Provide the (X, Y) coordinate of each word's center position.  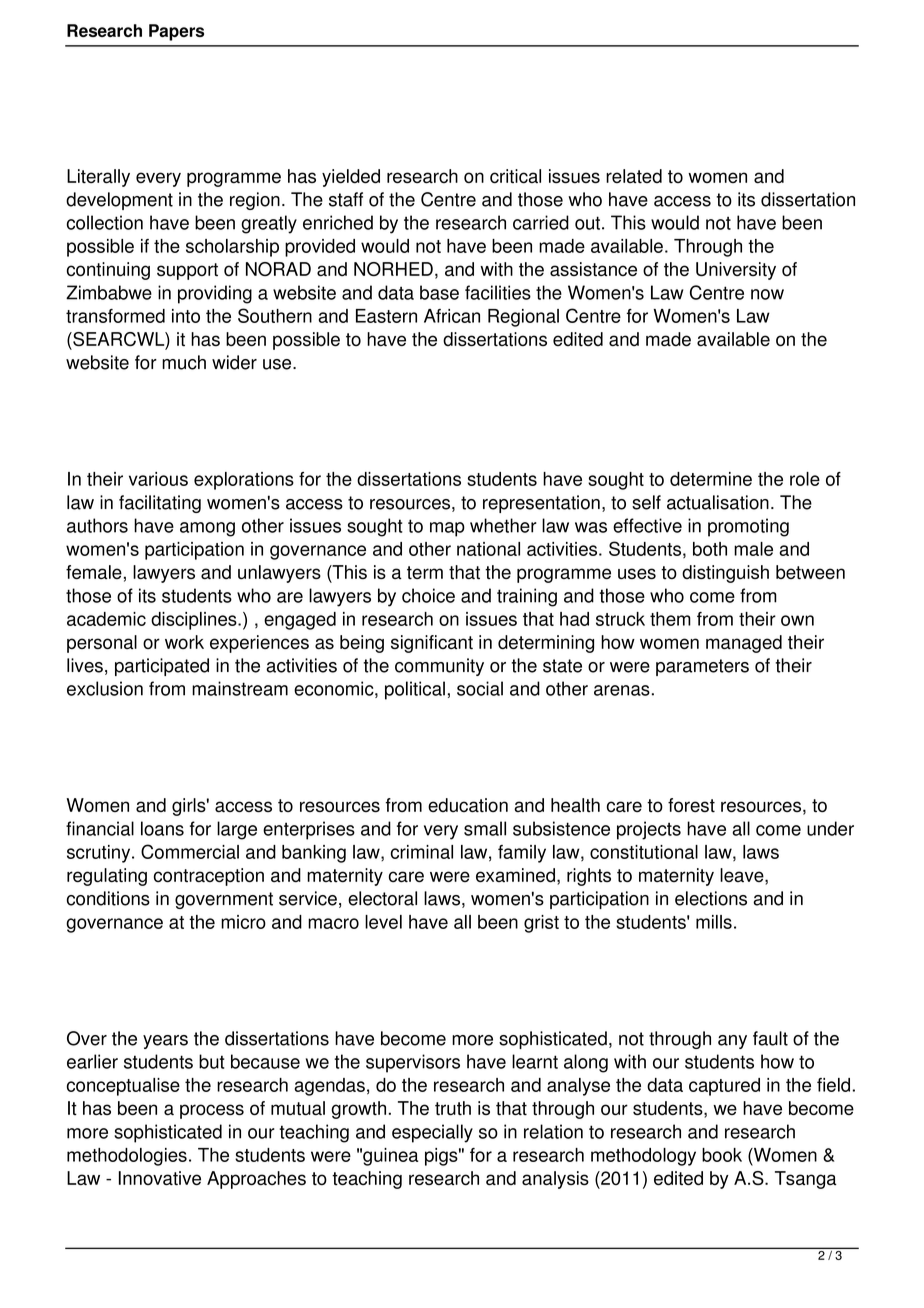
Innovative (160, 1178)
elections (711, 898)
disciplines (195, 621)
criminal (422, 852)
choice (428, 595)
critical (515, 176)
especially (432, 1133)
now (767, 294)
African (452, 316)
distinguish (725, 574)
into (186, 316)
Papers (176, 32)
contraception (209, 877)
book (722, 1155)
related (634, 176)
